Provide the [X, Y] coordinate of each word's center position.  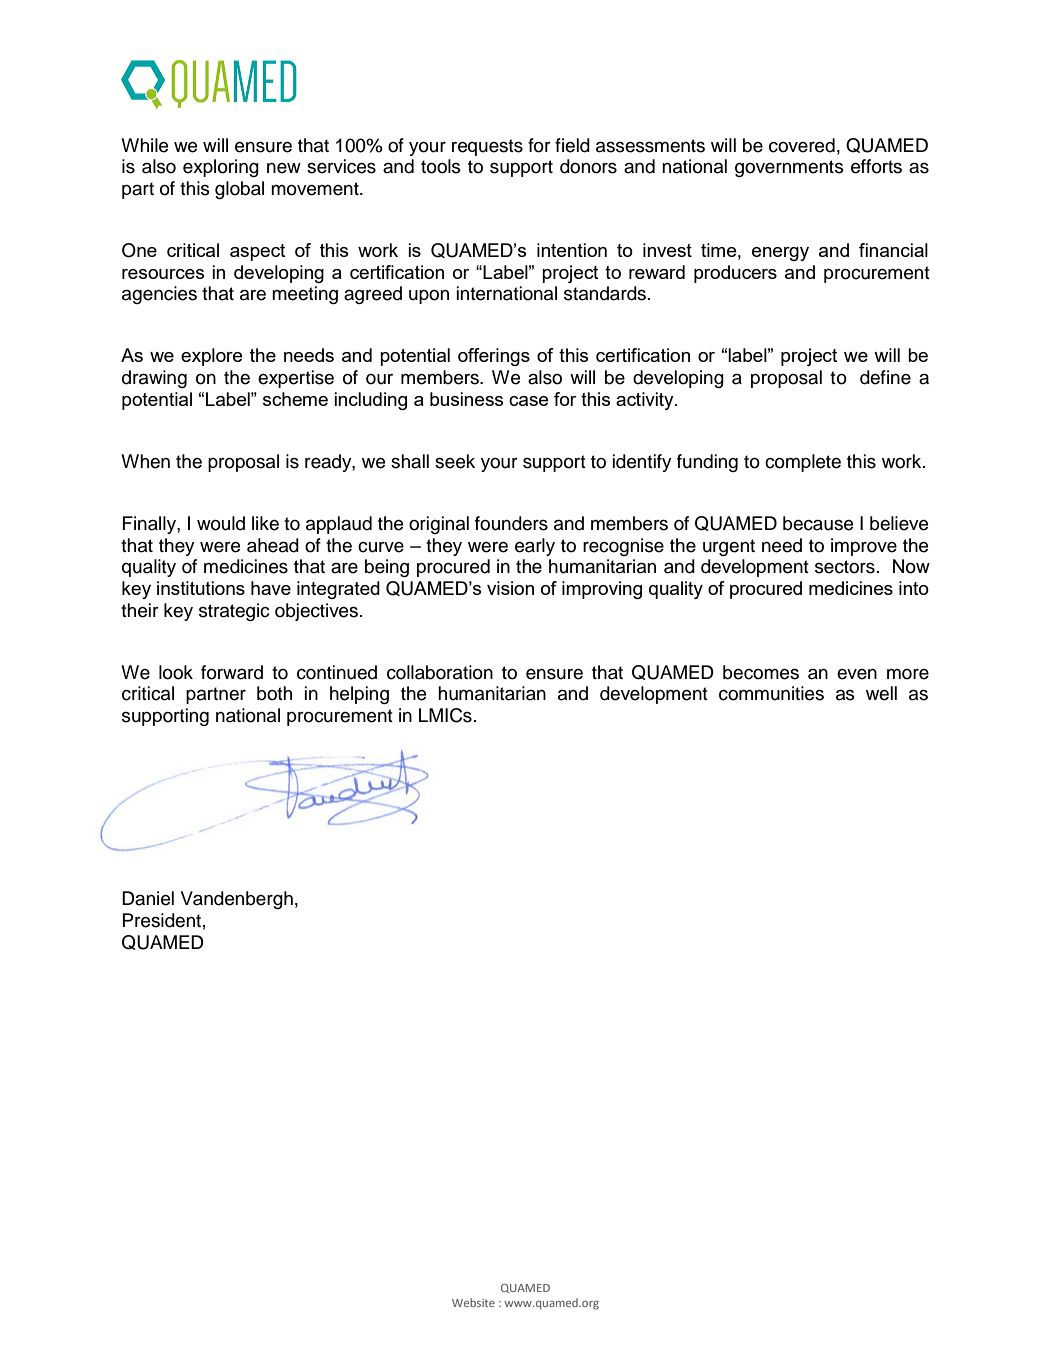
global [239, 190]
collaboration [440, 672]
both [274, 693]
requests [487, 147]
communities [771, 693]
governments [789, 168]
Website [473, 1302]
